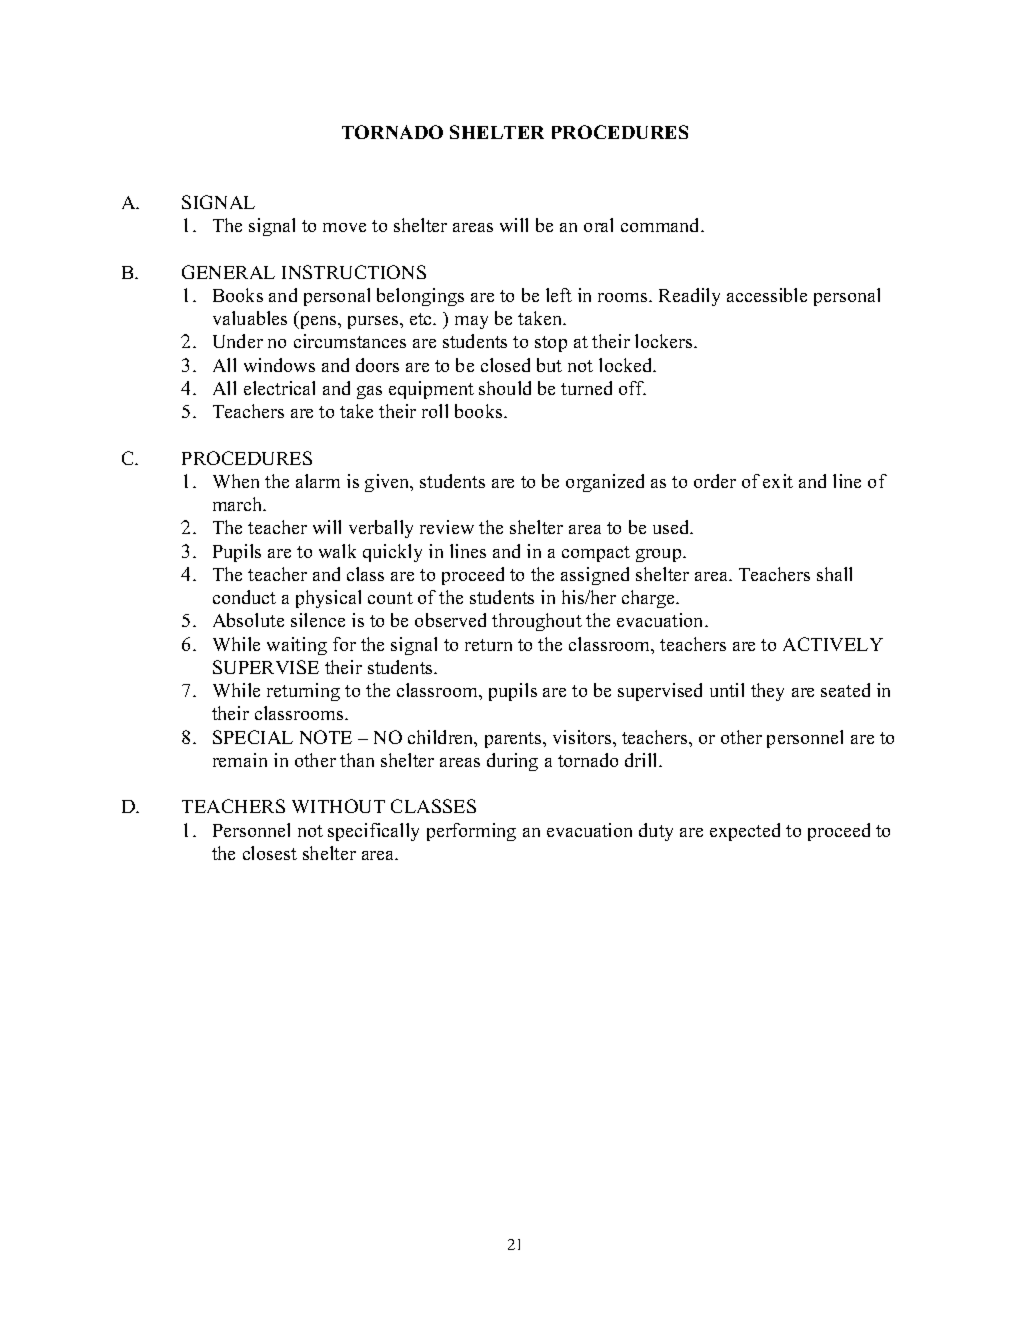 This screenshot has width=1031, height=1334. Describe the element at coordinates (297, 646) in the screenshot. I see `waiting` at that location.
